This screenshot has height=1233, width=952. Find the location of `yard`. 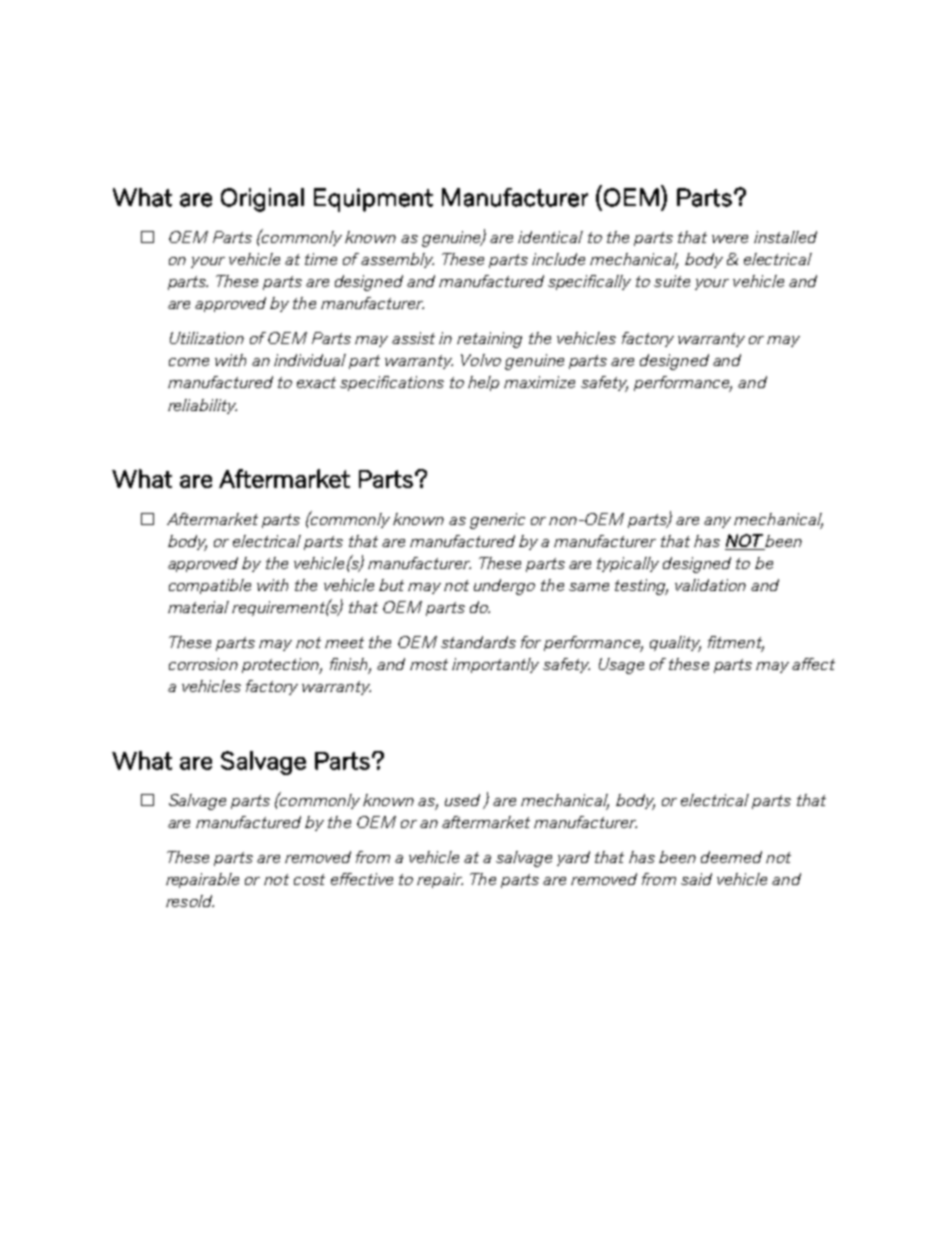

yard is located at coordinates (573, 858).
